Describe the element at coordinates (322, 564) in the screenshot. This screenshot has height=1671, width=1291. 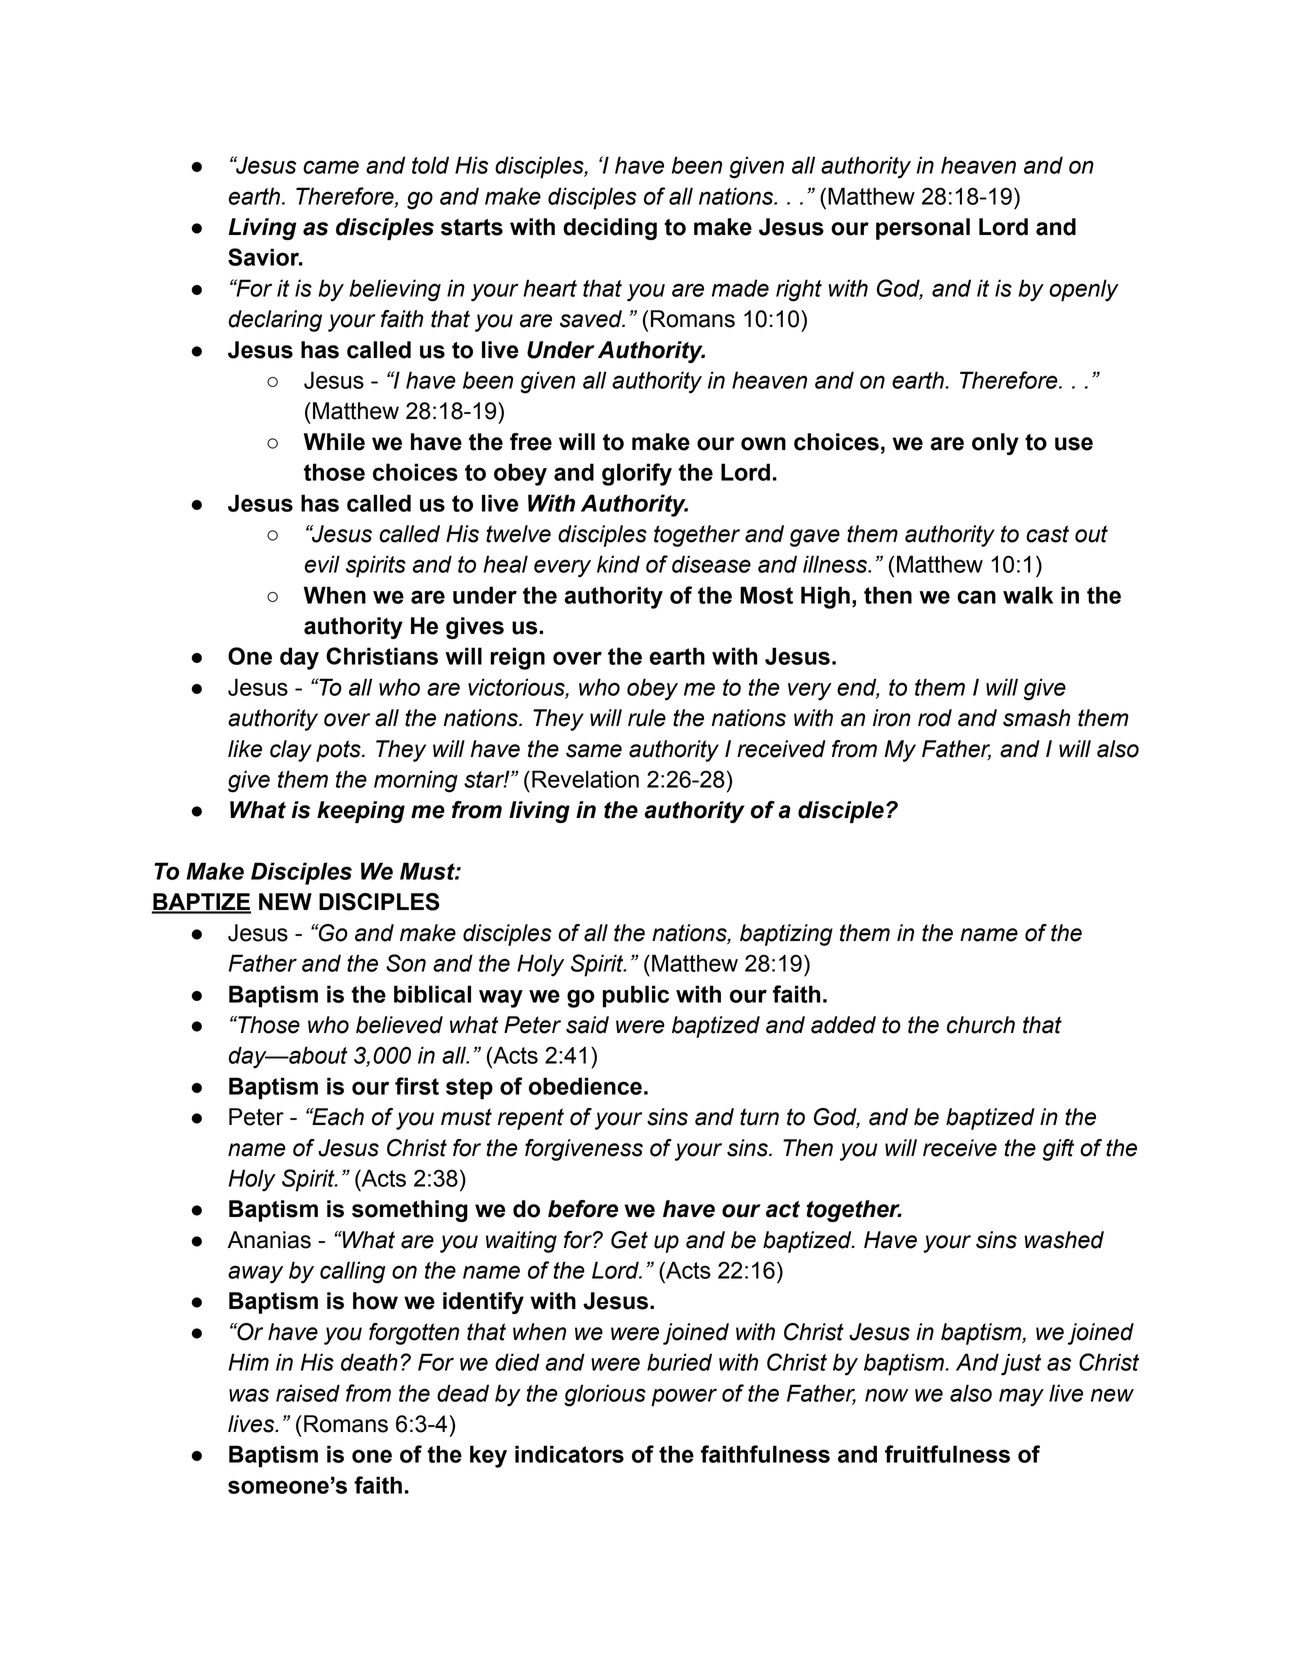
I see `evil` at that location.
